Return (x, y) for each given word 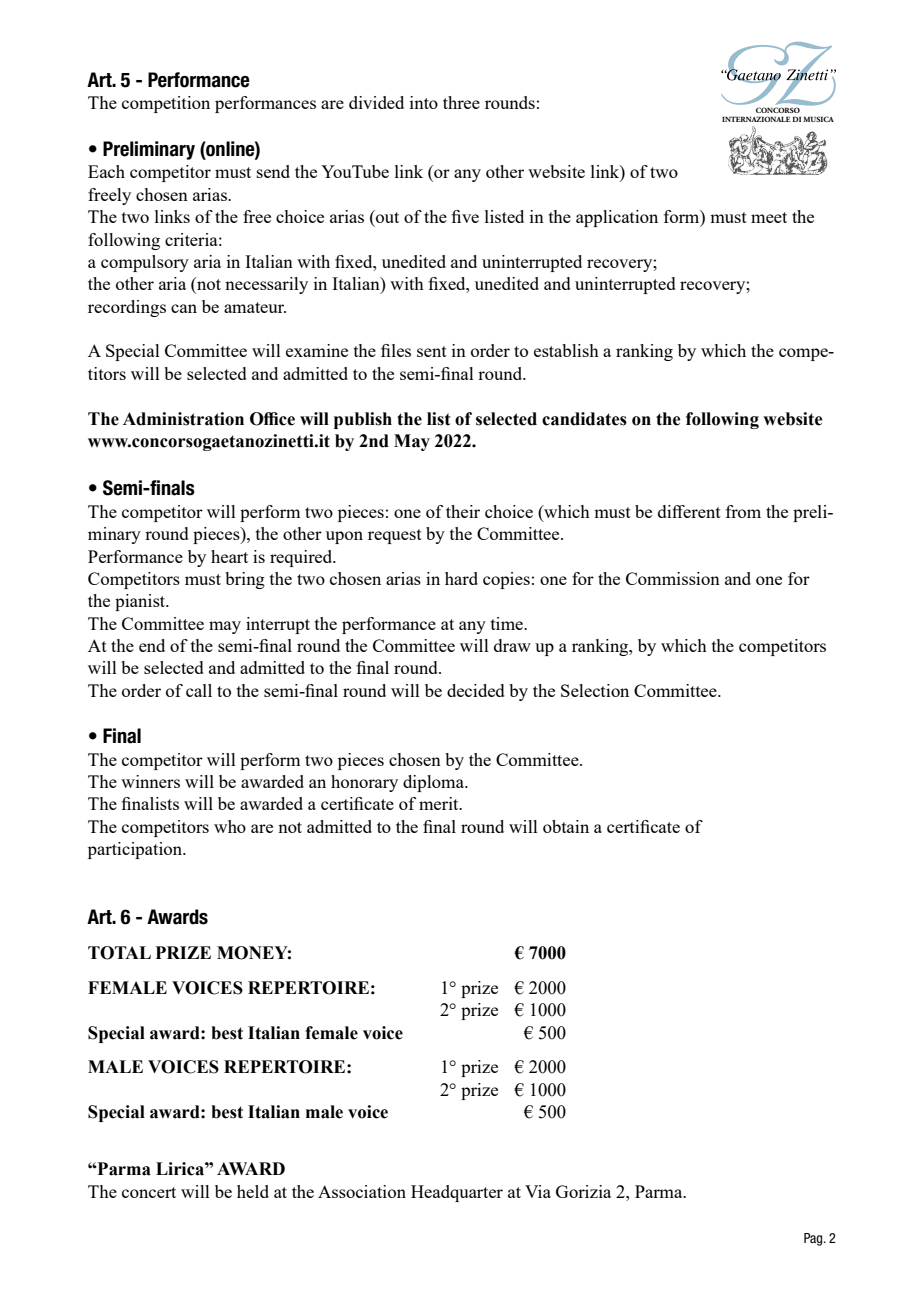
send (273, 171)
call (199, 690)
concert (149, 1192)
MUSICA (818, 119)
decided (476, 690)
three (461, 102)
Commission (673, 578)
